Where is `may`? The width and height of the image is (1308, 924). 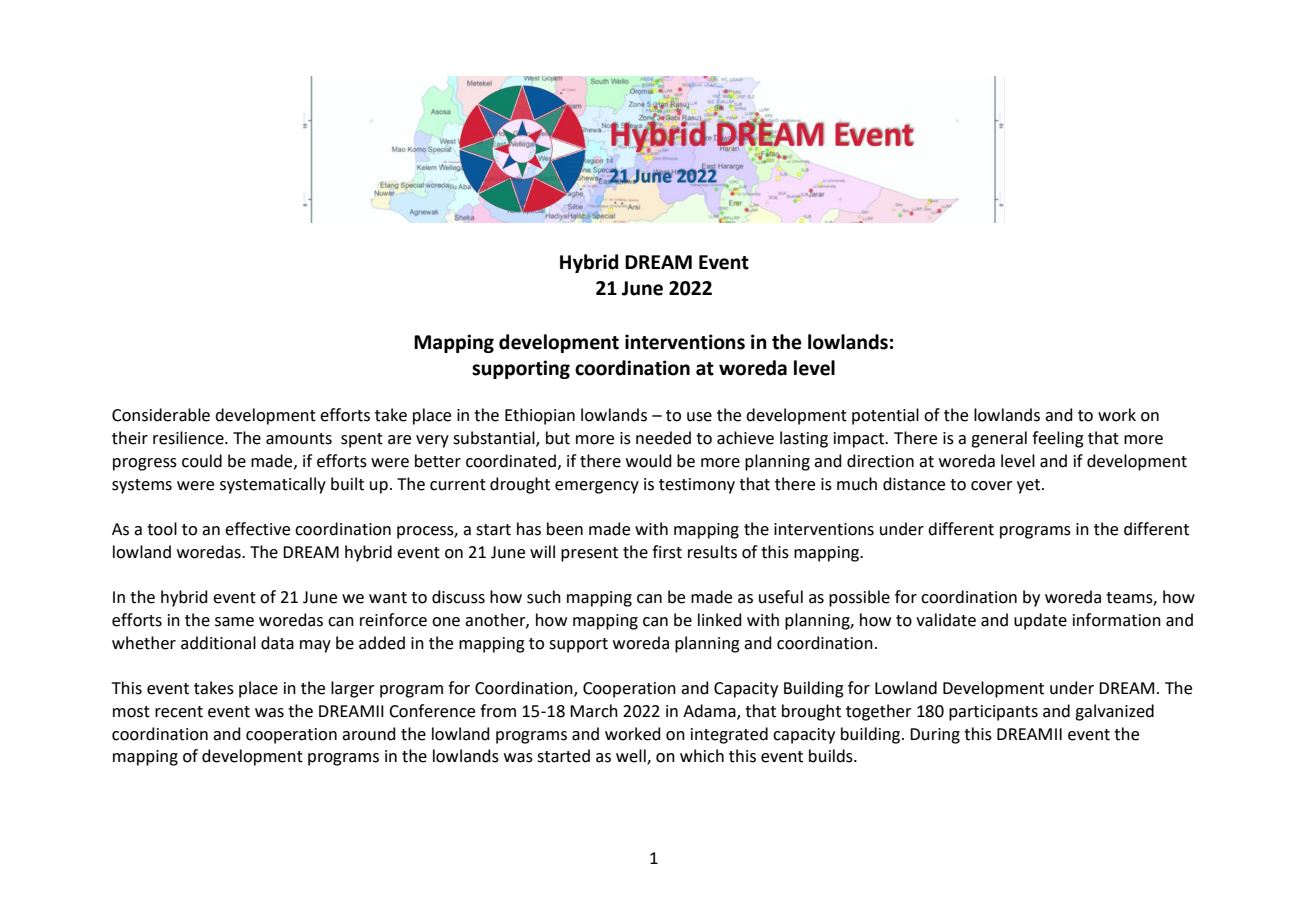 may is located at coordinates (315, 646).
